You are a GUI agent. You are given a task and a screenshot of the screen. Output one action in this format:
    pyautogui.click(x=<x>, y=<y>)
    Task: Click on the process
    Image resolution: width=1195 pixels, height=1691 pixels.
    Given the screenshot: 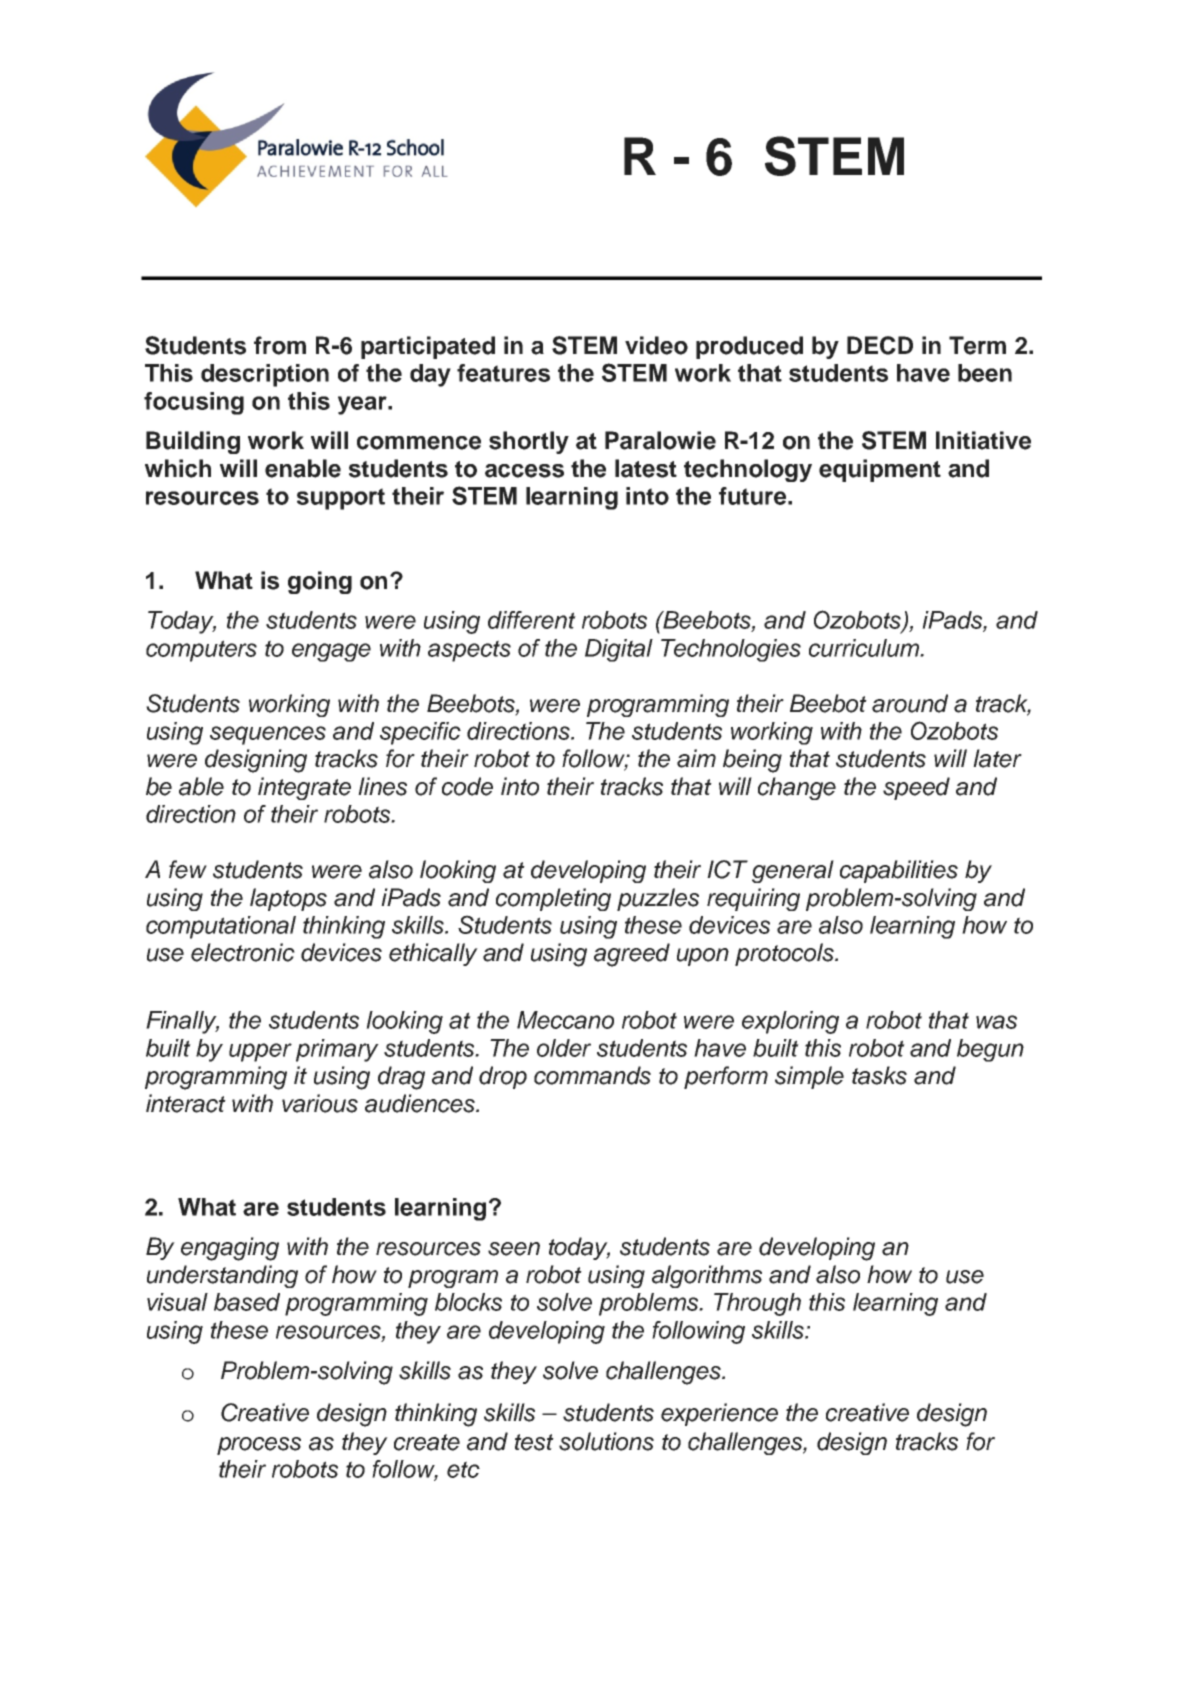 What is the action you would take?
    pyautogui.click(x=259, y=1446)
